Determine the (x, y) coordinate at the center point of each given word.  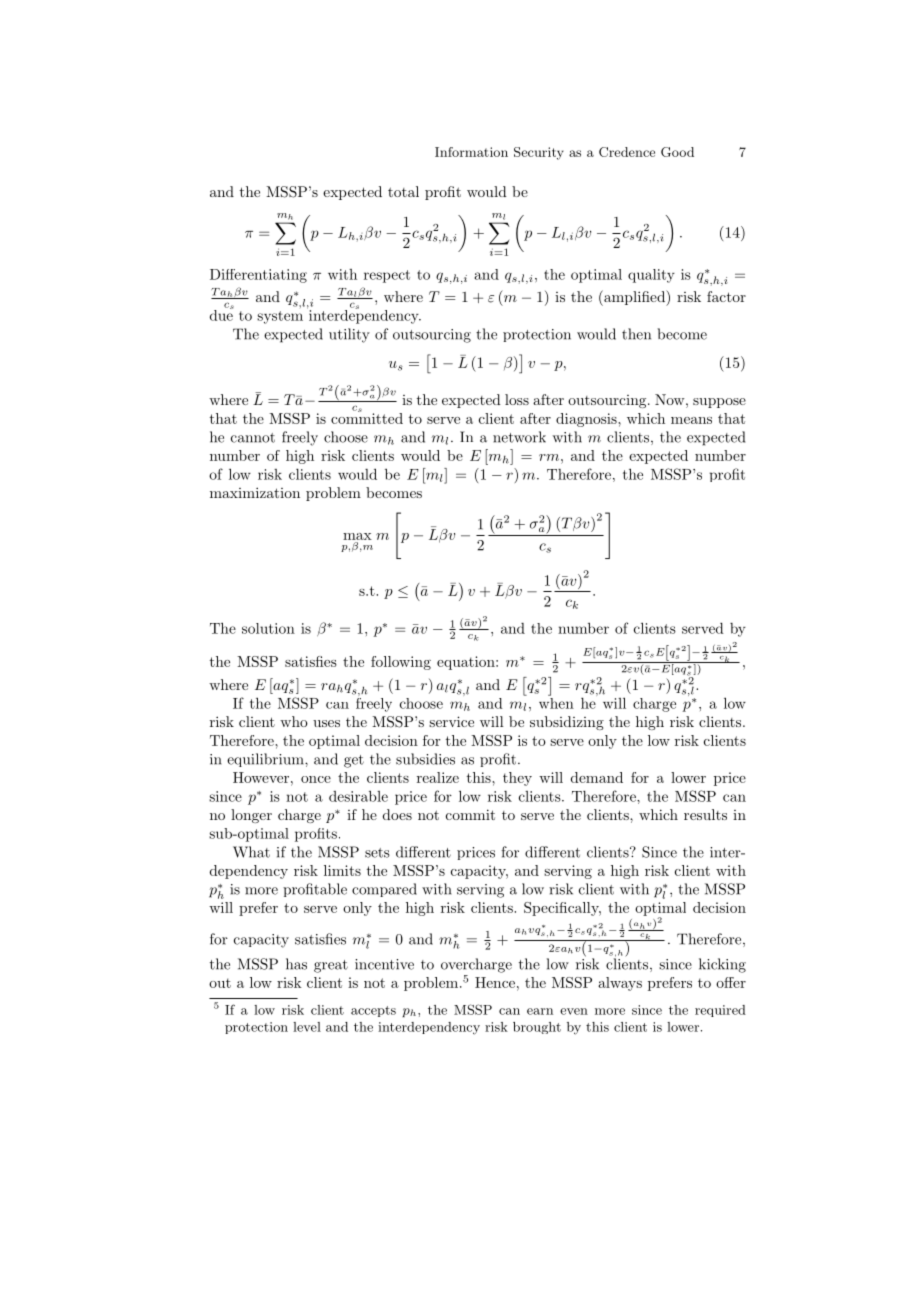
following (401, 663)
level (307, 1027)
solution (268, 628)
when (556, 702)
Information (471, 152)
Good (677, 152)
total (403, 191)
